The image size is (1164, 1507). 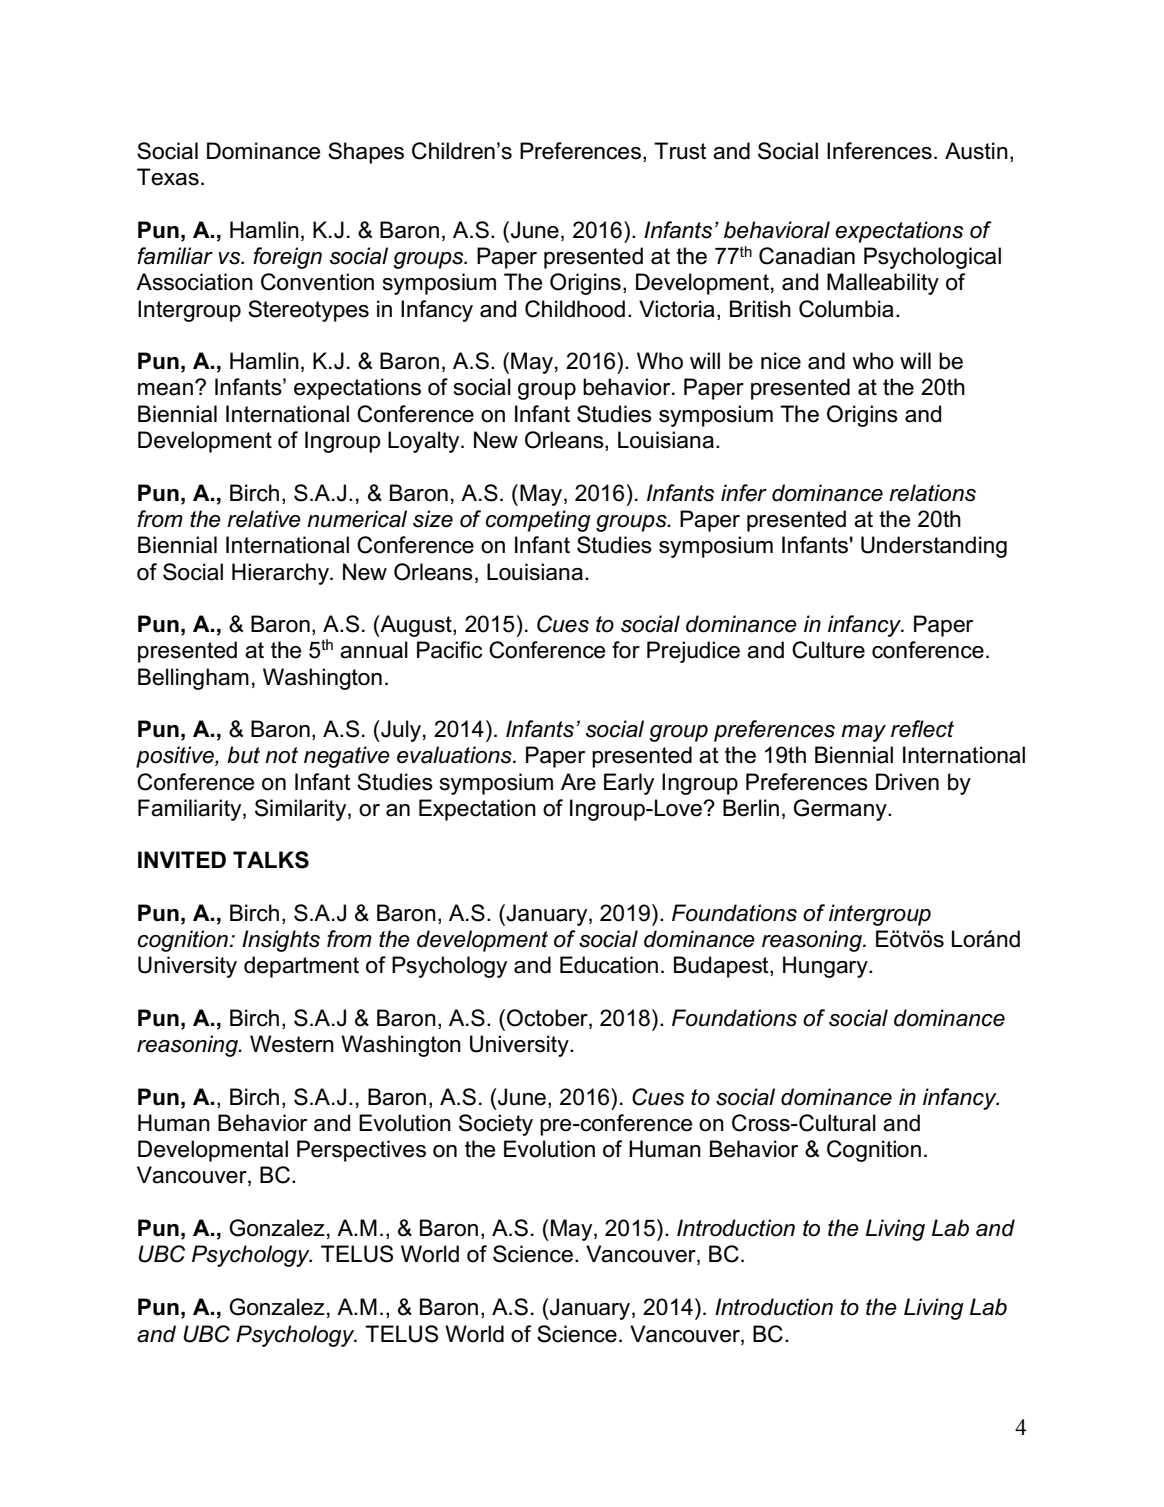 I want to click on Understanding, so click(x=934, y=547).
